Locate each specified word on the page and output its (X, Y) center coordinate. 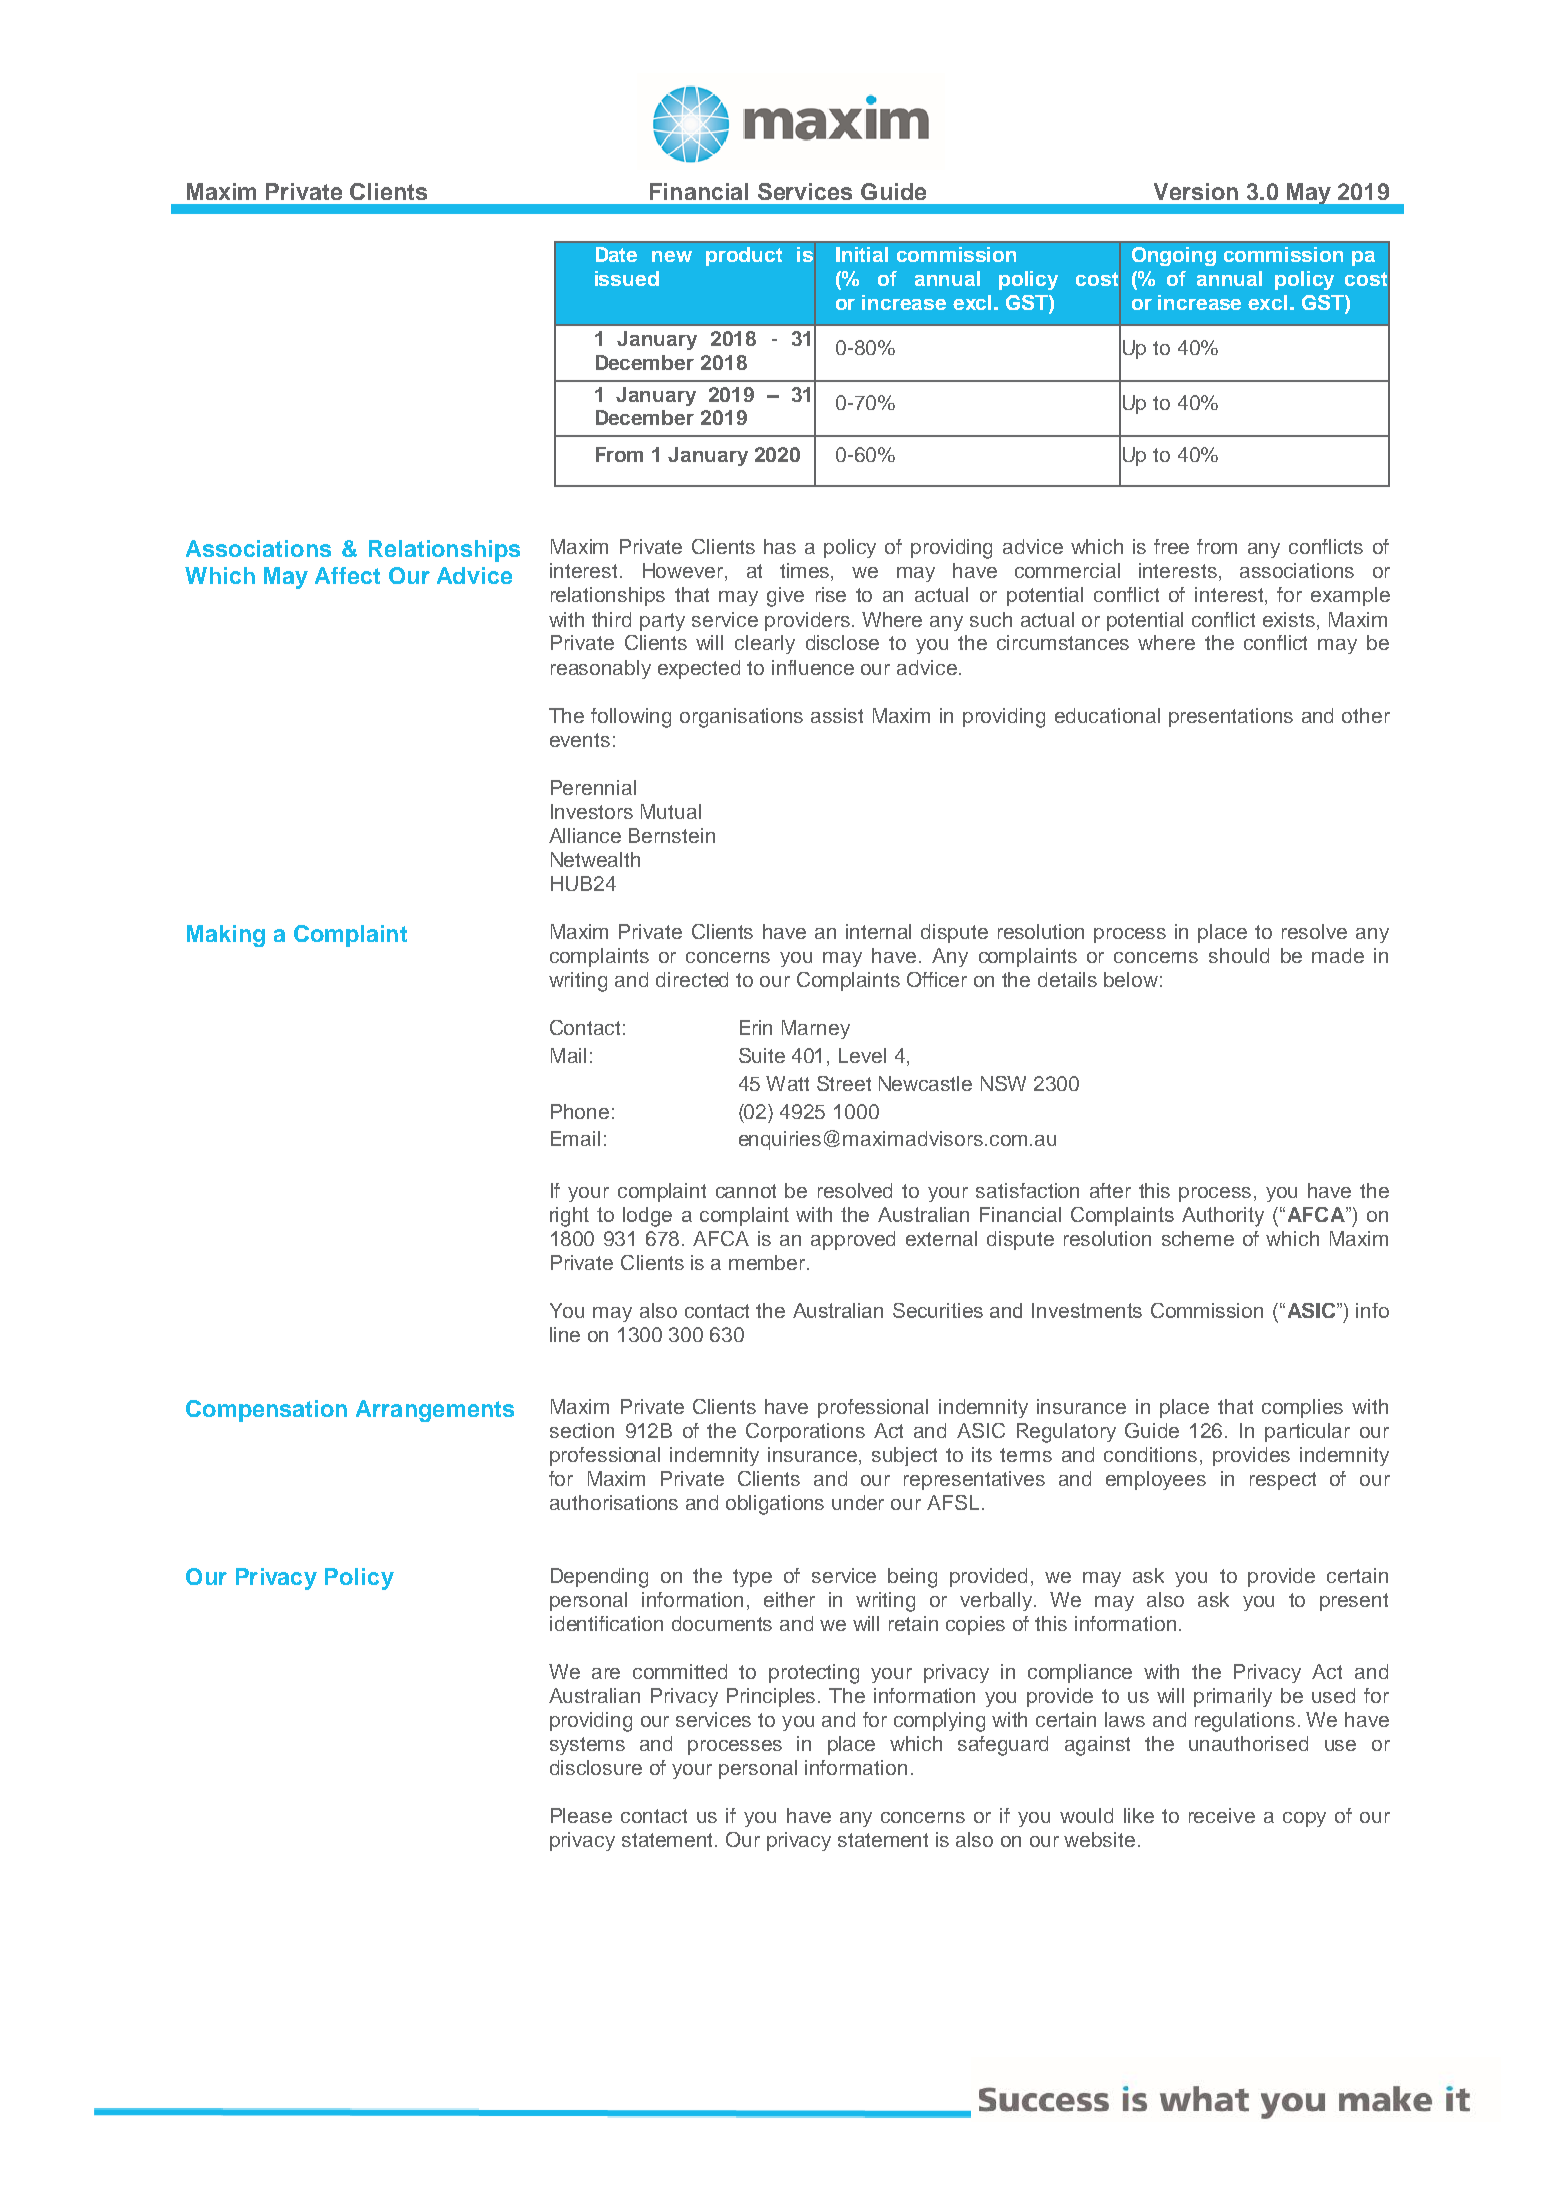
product (744, 256)
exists (1290, 619)
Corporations (805, 1432)
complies (1302, 1408)
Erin (756, 1027)
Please (581, 1815)
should (1239, 955)
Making (226, 936)
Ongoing (1174, 256)
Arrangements (435, 1411)
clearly (765, 644)
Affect (347, 575)
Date (616, 254)
